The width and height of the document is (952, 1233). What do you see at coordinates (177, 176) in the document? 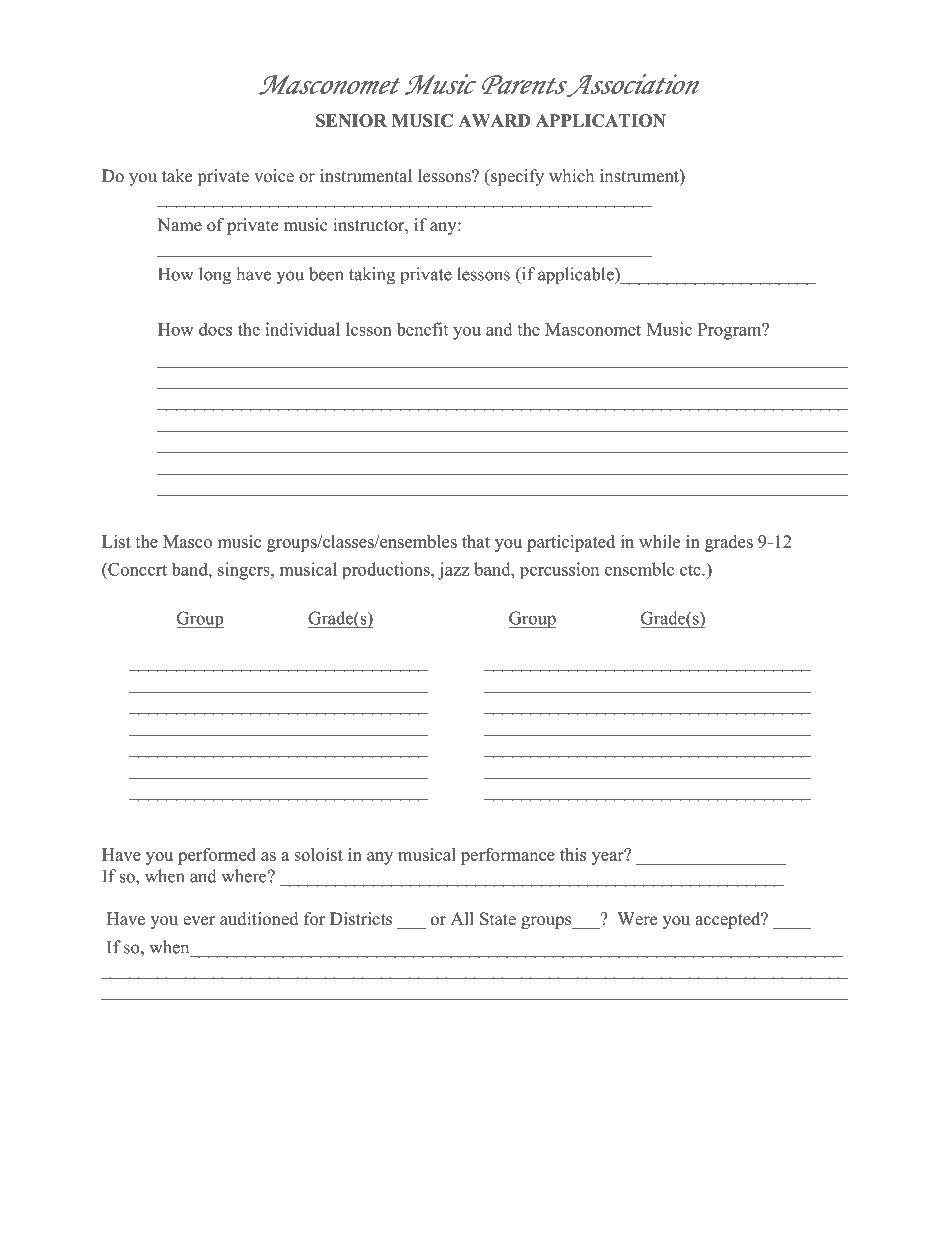
I see `take` at bounding box center [177, 176].
